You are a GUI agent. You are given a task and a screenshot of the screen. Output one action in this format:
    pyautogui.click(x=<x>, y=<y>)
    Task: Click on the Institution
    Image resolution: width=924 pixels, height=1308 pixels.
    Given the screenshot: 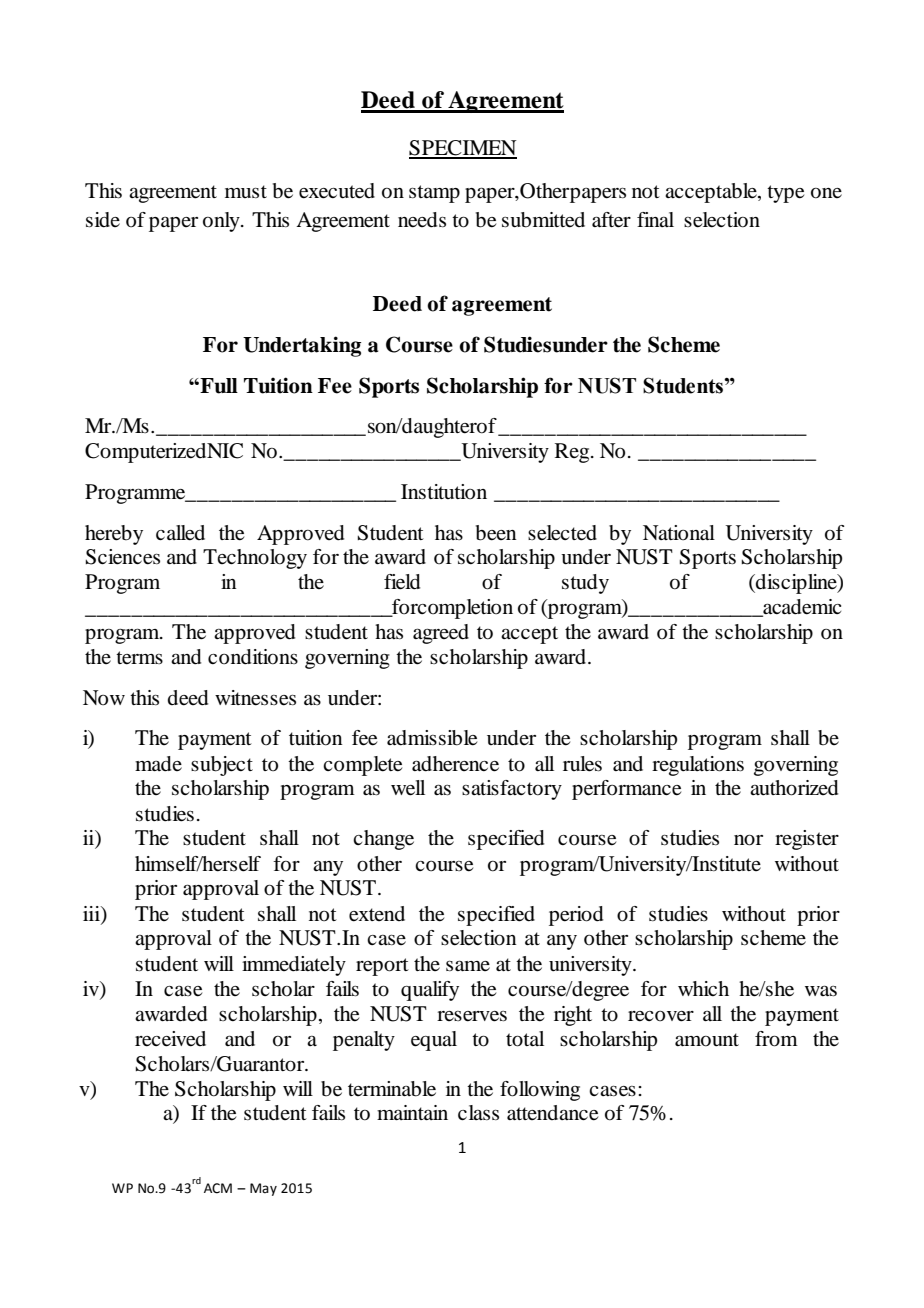 What is the action you would take?
    pyautogui.click(x=444, y=492)
